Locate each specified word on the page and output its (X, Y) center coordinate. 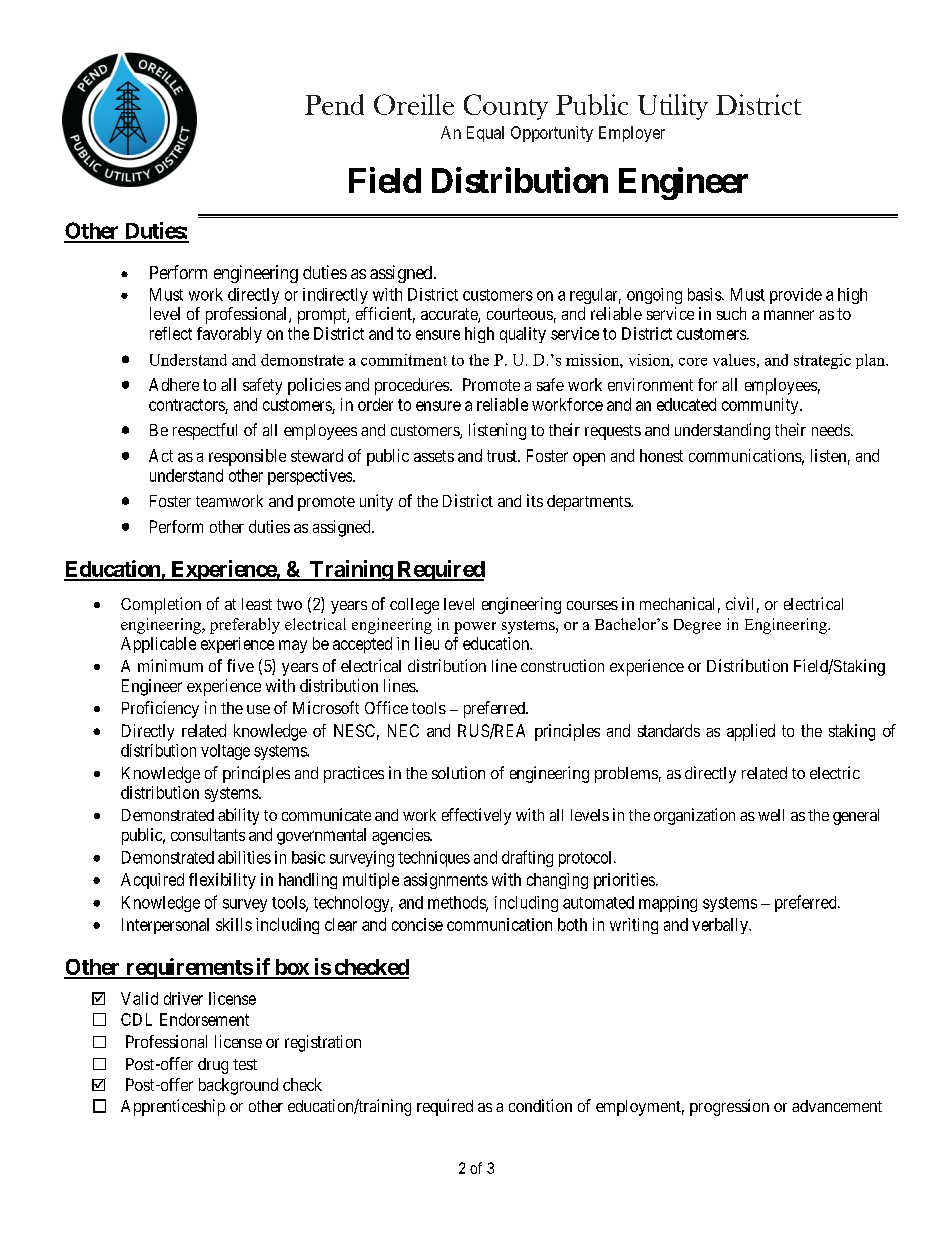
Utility (673, 107)
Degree (697, 626)
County (506, 107)
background (238, 1086)
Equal (485, 134)
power (475, 628)
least (257, 604)
